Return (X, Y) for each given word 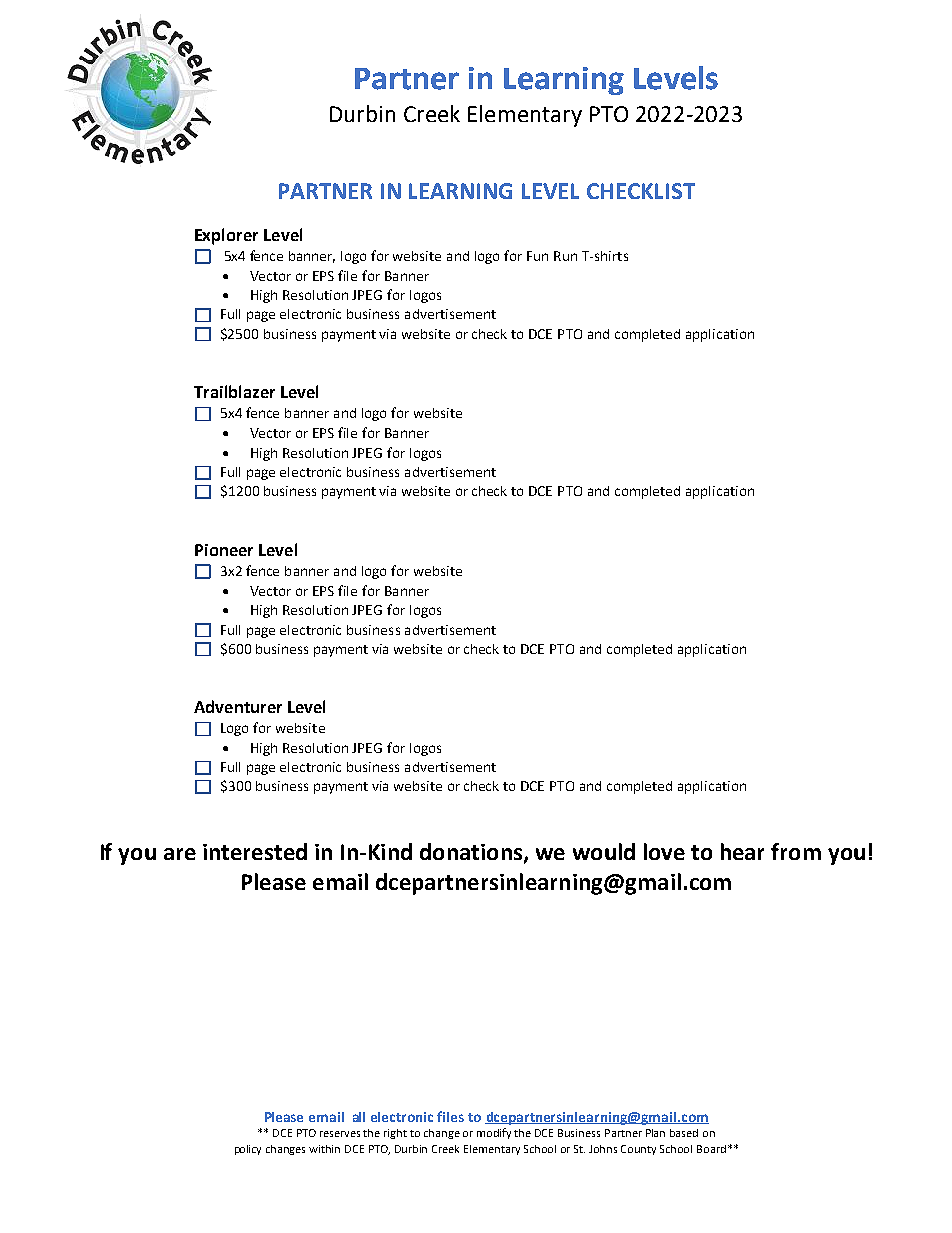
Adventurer (238, 706)
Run (565, 256)
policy (248, 1150)
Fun (537, 256)
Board (711, 1149)
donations (472, 853)
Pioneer (224, 550)
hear (742, 851)
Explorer (226, 236)
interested (255, 851)
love (664, 851)
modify (494, 1133)
